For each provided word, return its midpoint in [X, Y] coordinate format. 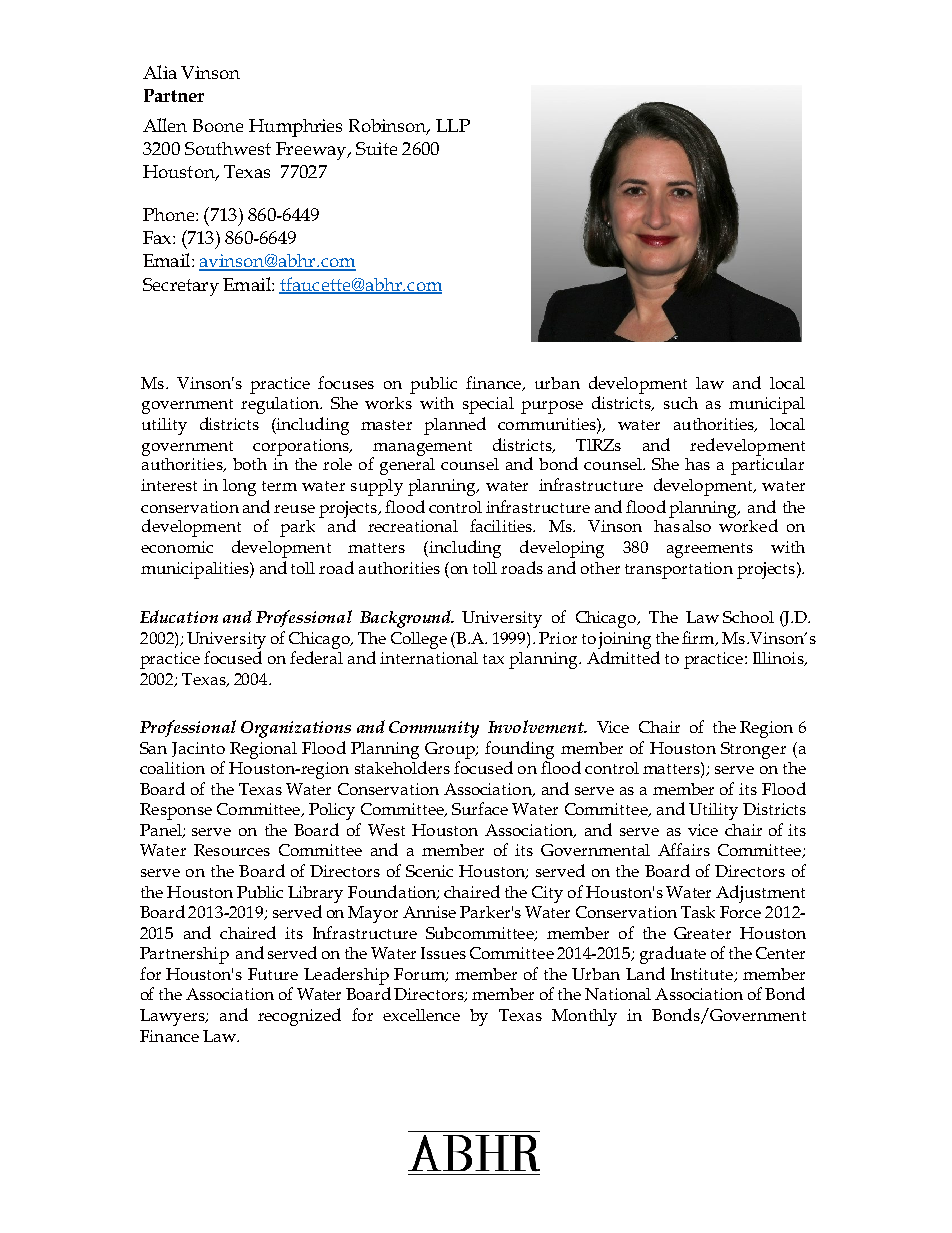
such [681, 403]
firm [699, 638]
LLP [453, 125]
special [488, 405]
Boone [218, 125]
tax [493, 659]
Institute [703, 975]
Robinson [389, 127]
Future [273, 974]
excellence [421, 1015]
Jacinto [198, 749]
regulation [281, 405]
